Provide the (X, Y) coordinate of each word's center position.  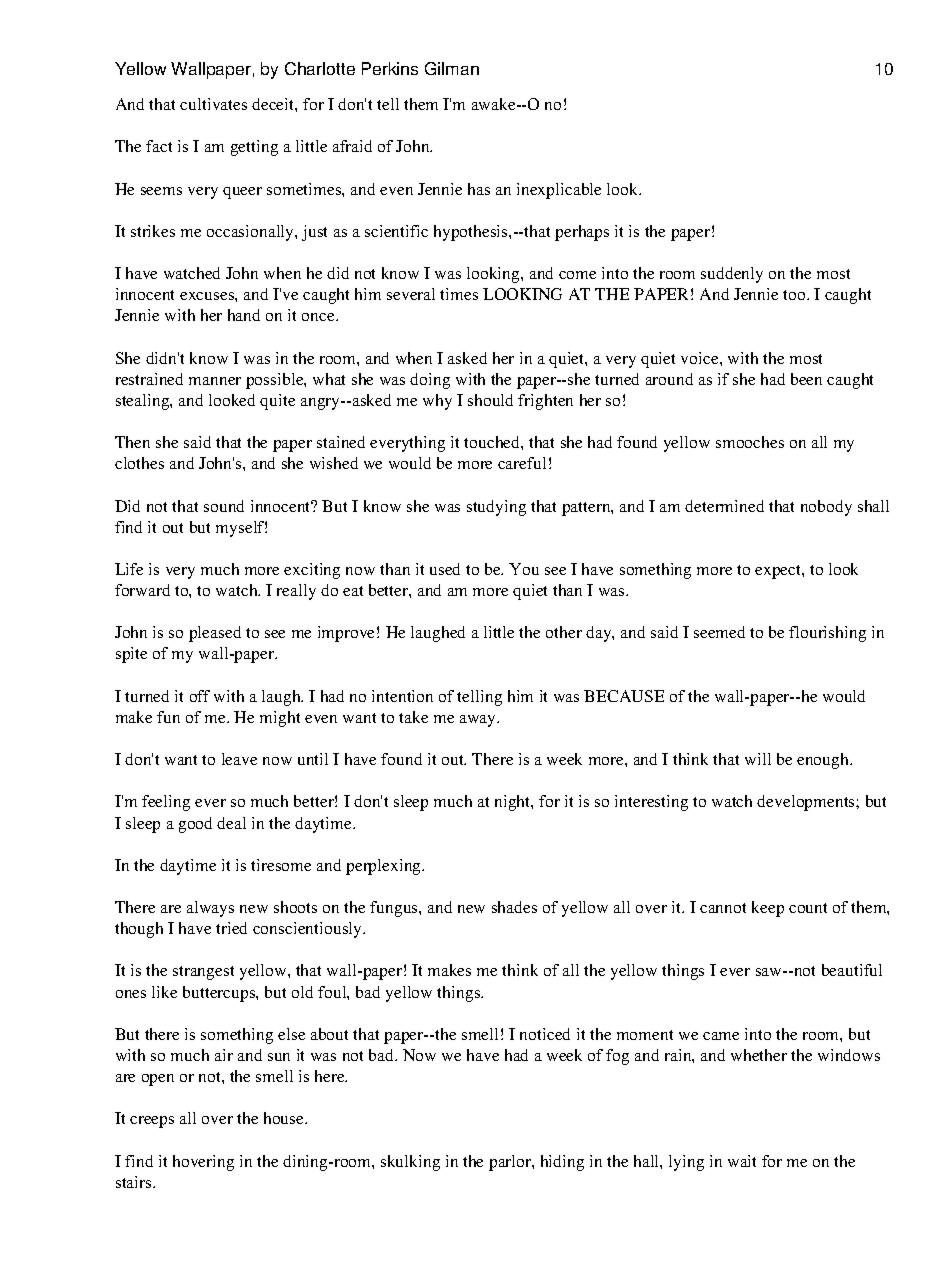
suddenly (732, 275)
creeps (152, 1122)
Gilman (452, 68)
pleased (215, 634)
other (564, 632)
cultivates (213, 104)
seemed (719, 632)
